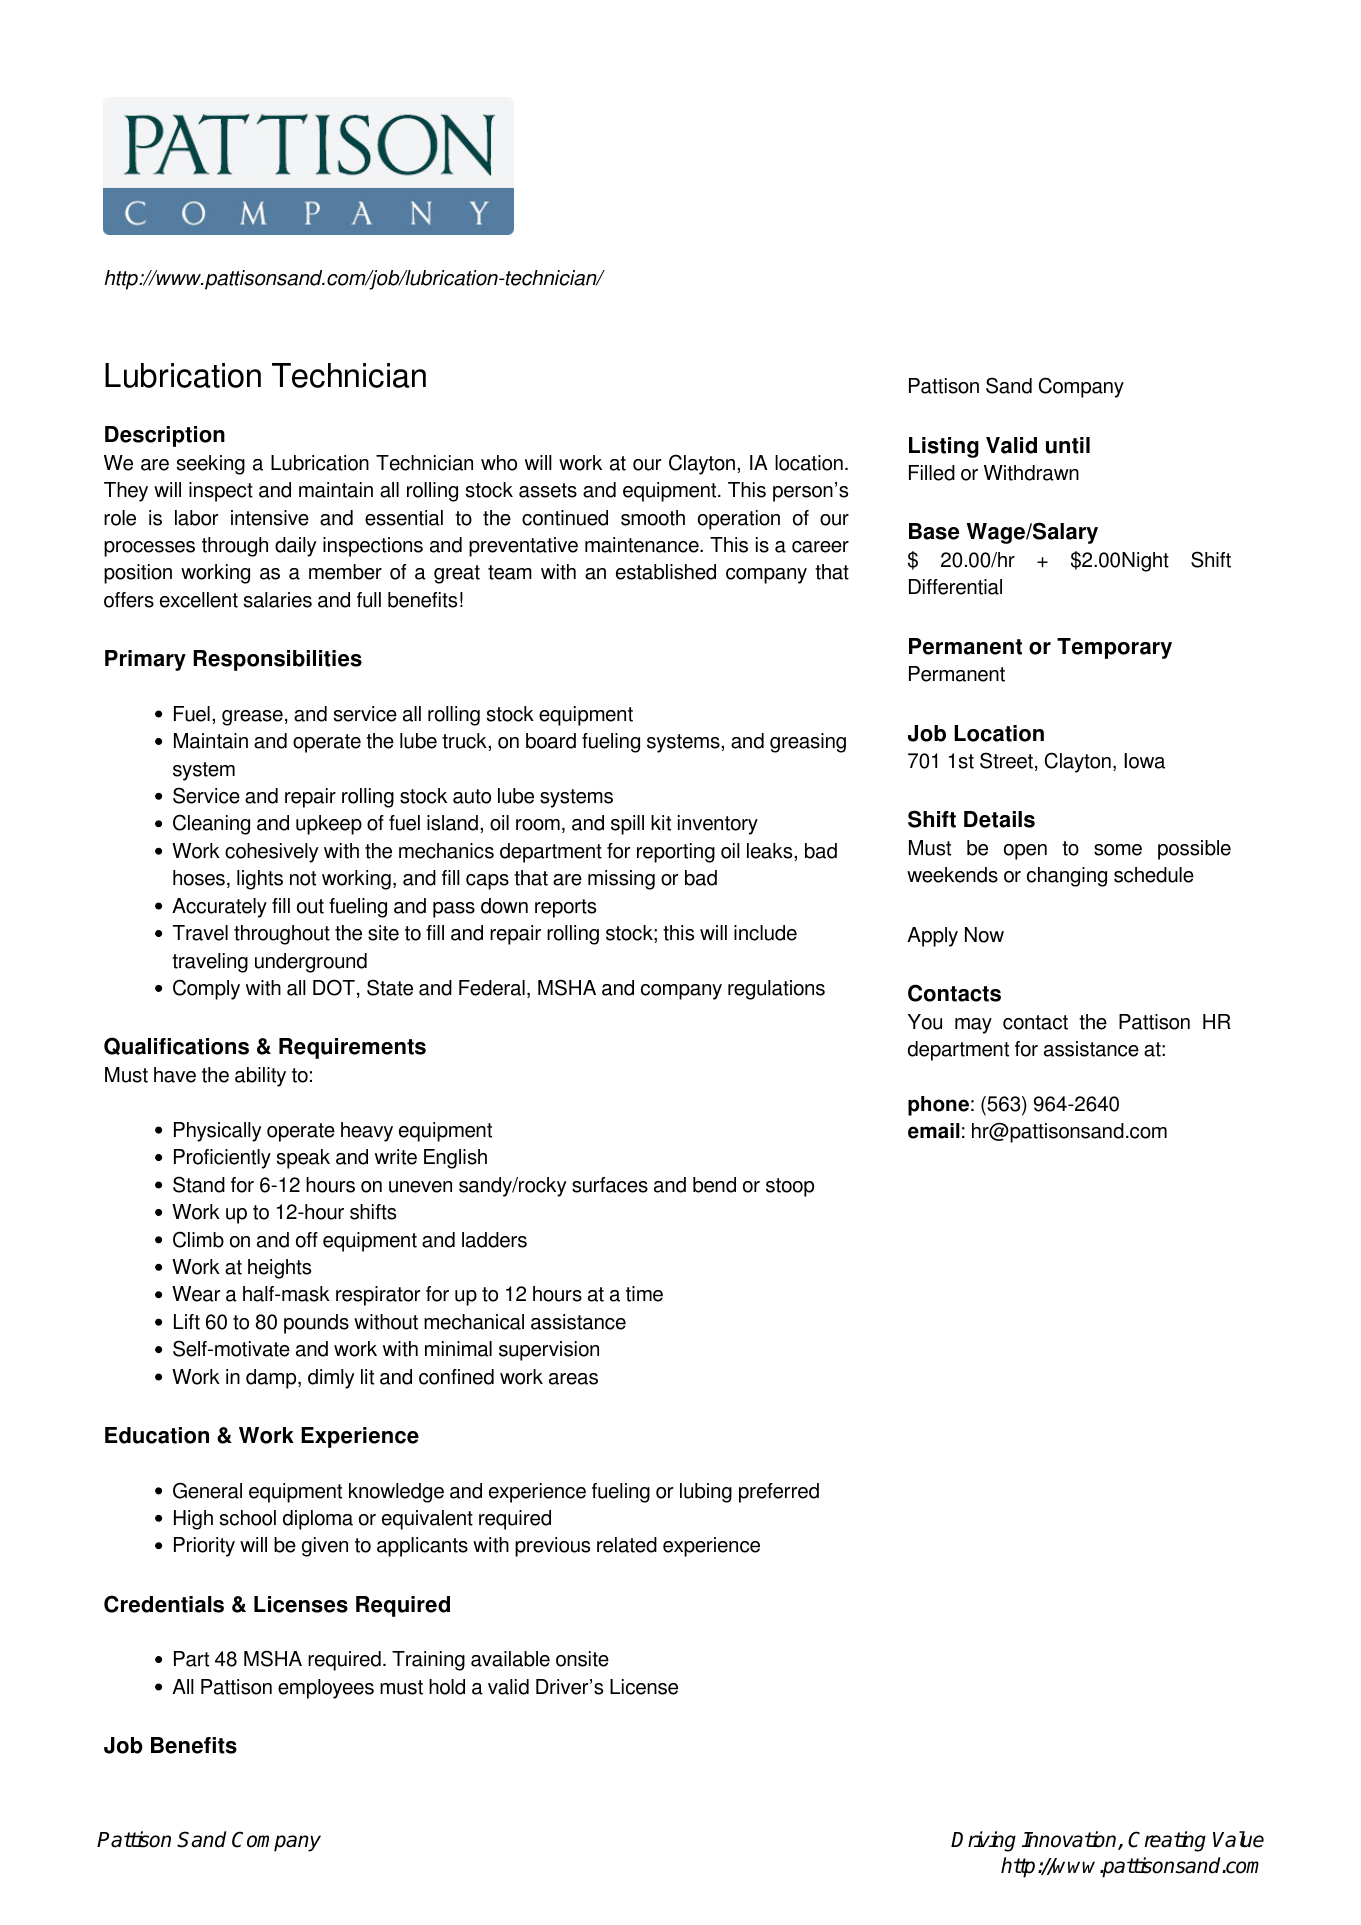 This page has width=1361, height=1925. What do you see at coordinates (706, 1493) in the page?
I see `lubing` at bounding box center [706, 1493].
